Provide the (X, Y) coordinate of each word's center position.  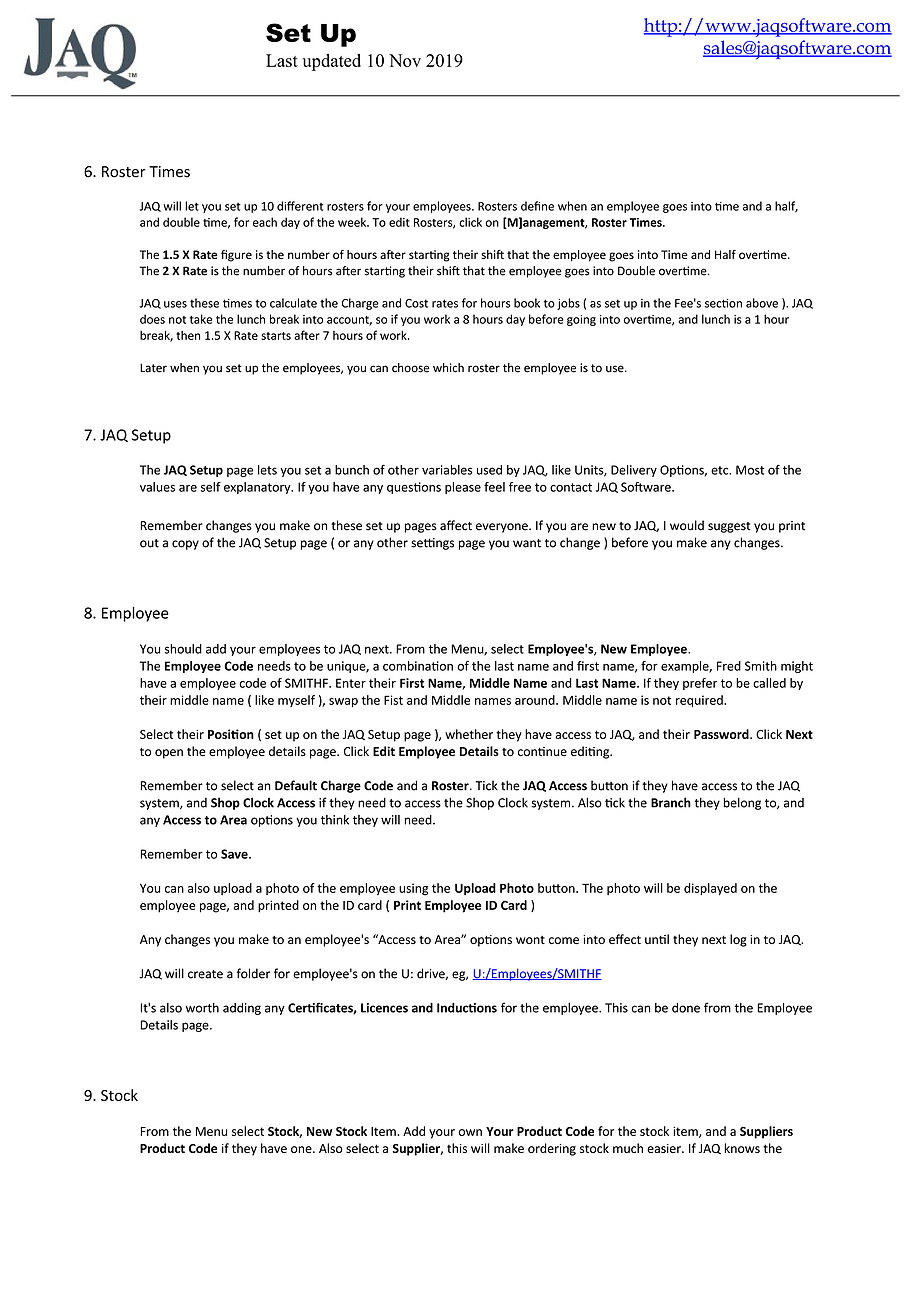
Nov (405, 60)
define (537, 206)
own (470, 1132)
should (183, 649)
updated (331, 62)
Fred (729, 666)
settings (432, 544)
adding (242, 1009)
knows (742, 1148)
